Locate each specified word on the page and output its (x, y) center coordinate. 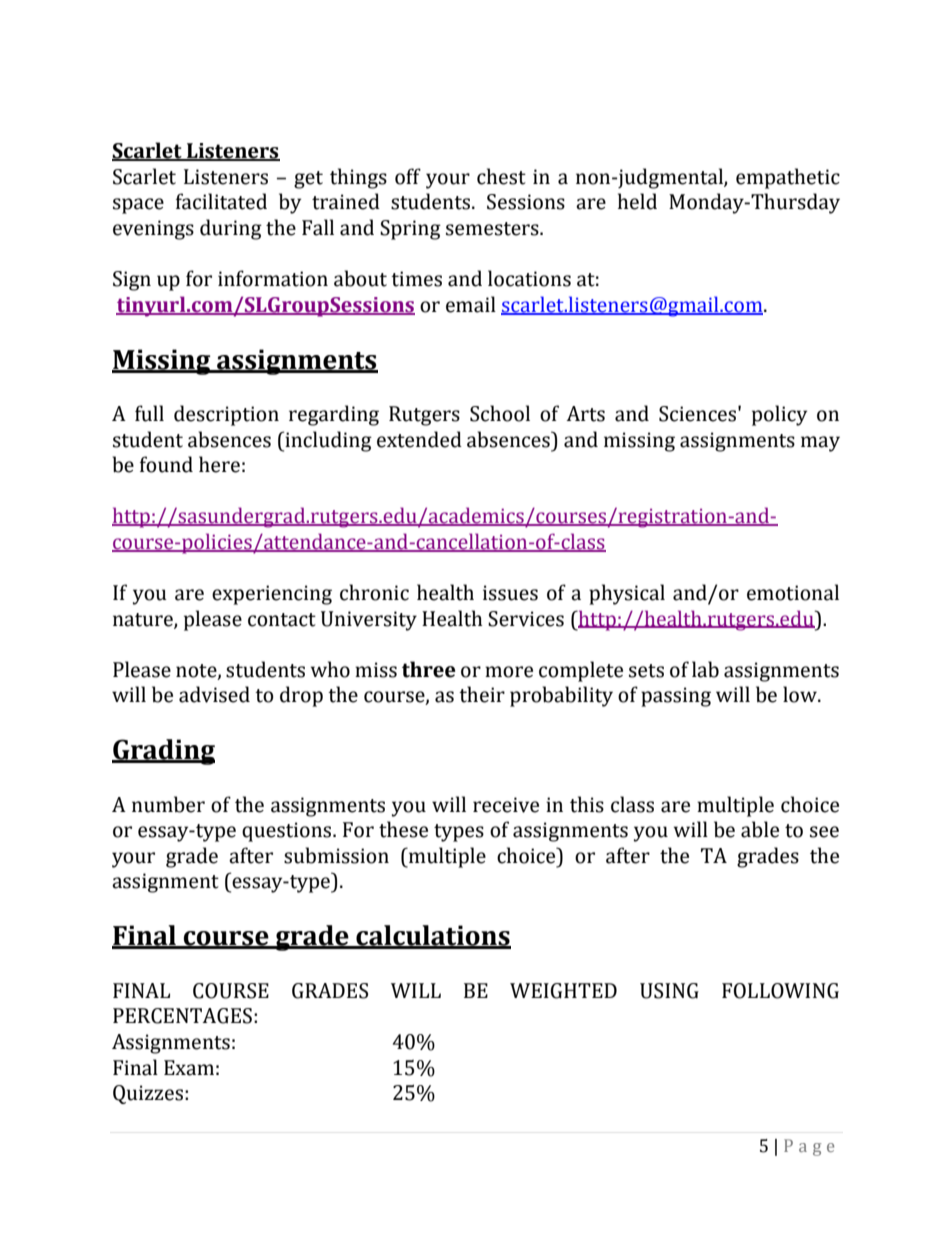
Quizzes (148, 1094)
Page (809, 1147)
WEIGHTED (563, 991)
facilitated (221, 201)
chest (501, 176)
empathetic (788, 178)
